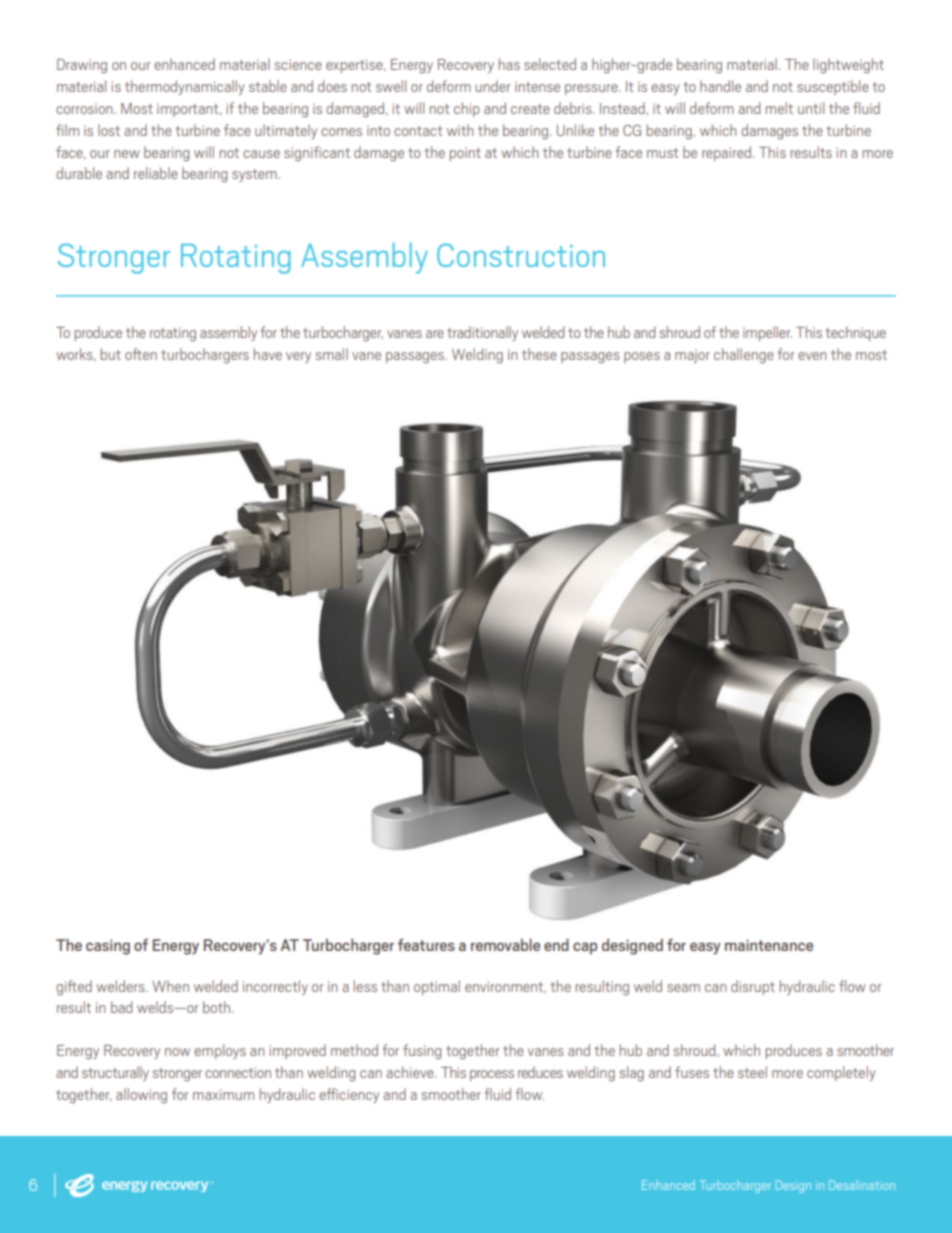  I want to click on these, so click(539, 354).
